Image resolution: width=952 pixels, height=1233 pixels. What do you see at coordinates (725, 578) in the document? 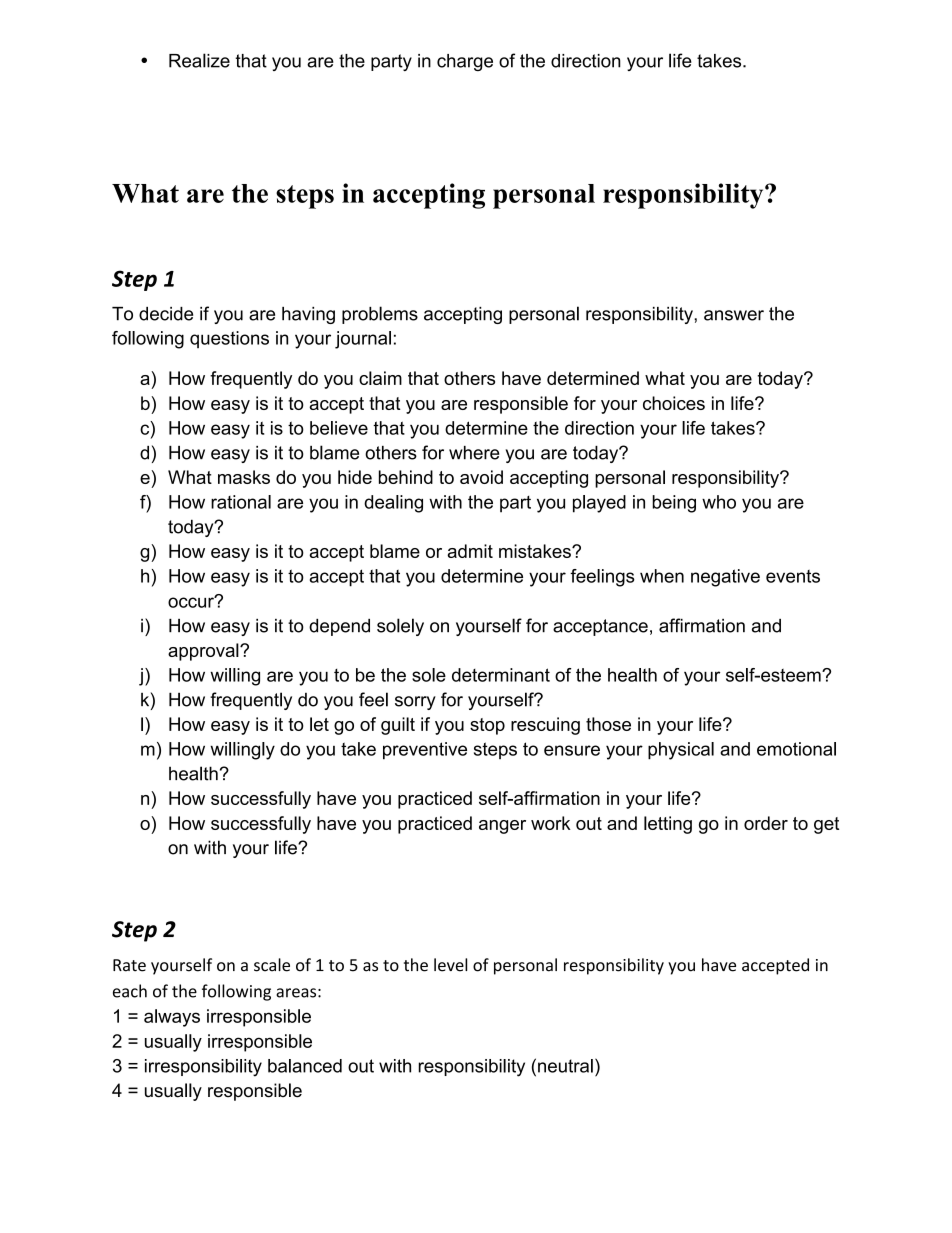
I see `negative` at bounding box center [725, 578].
